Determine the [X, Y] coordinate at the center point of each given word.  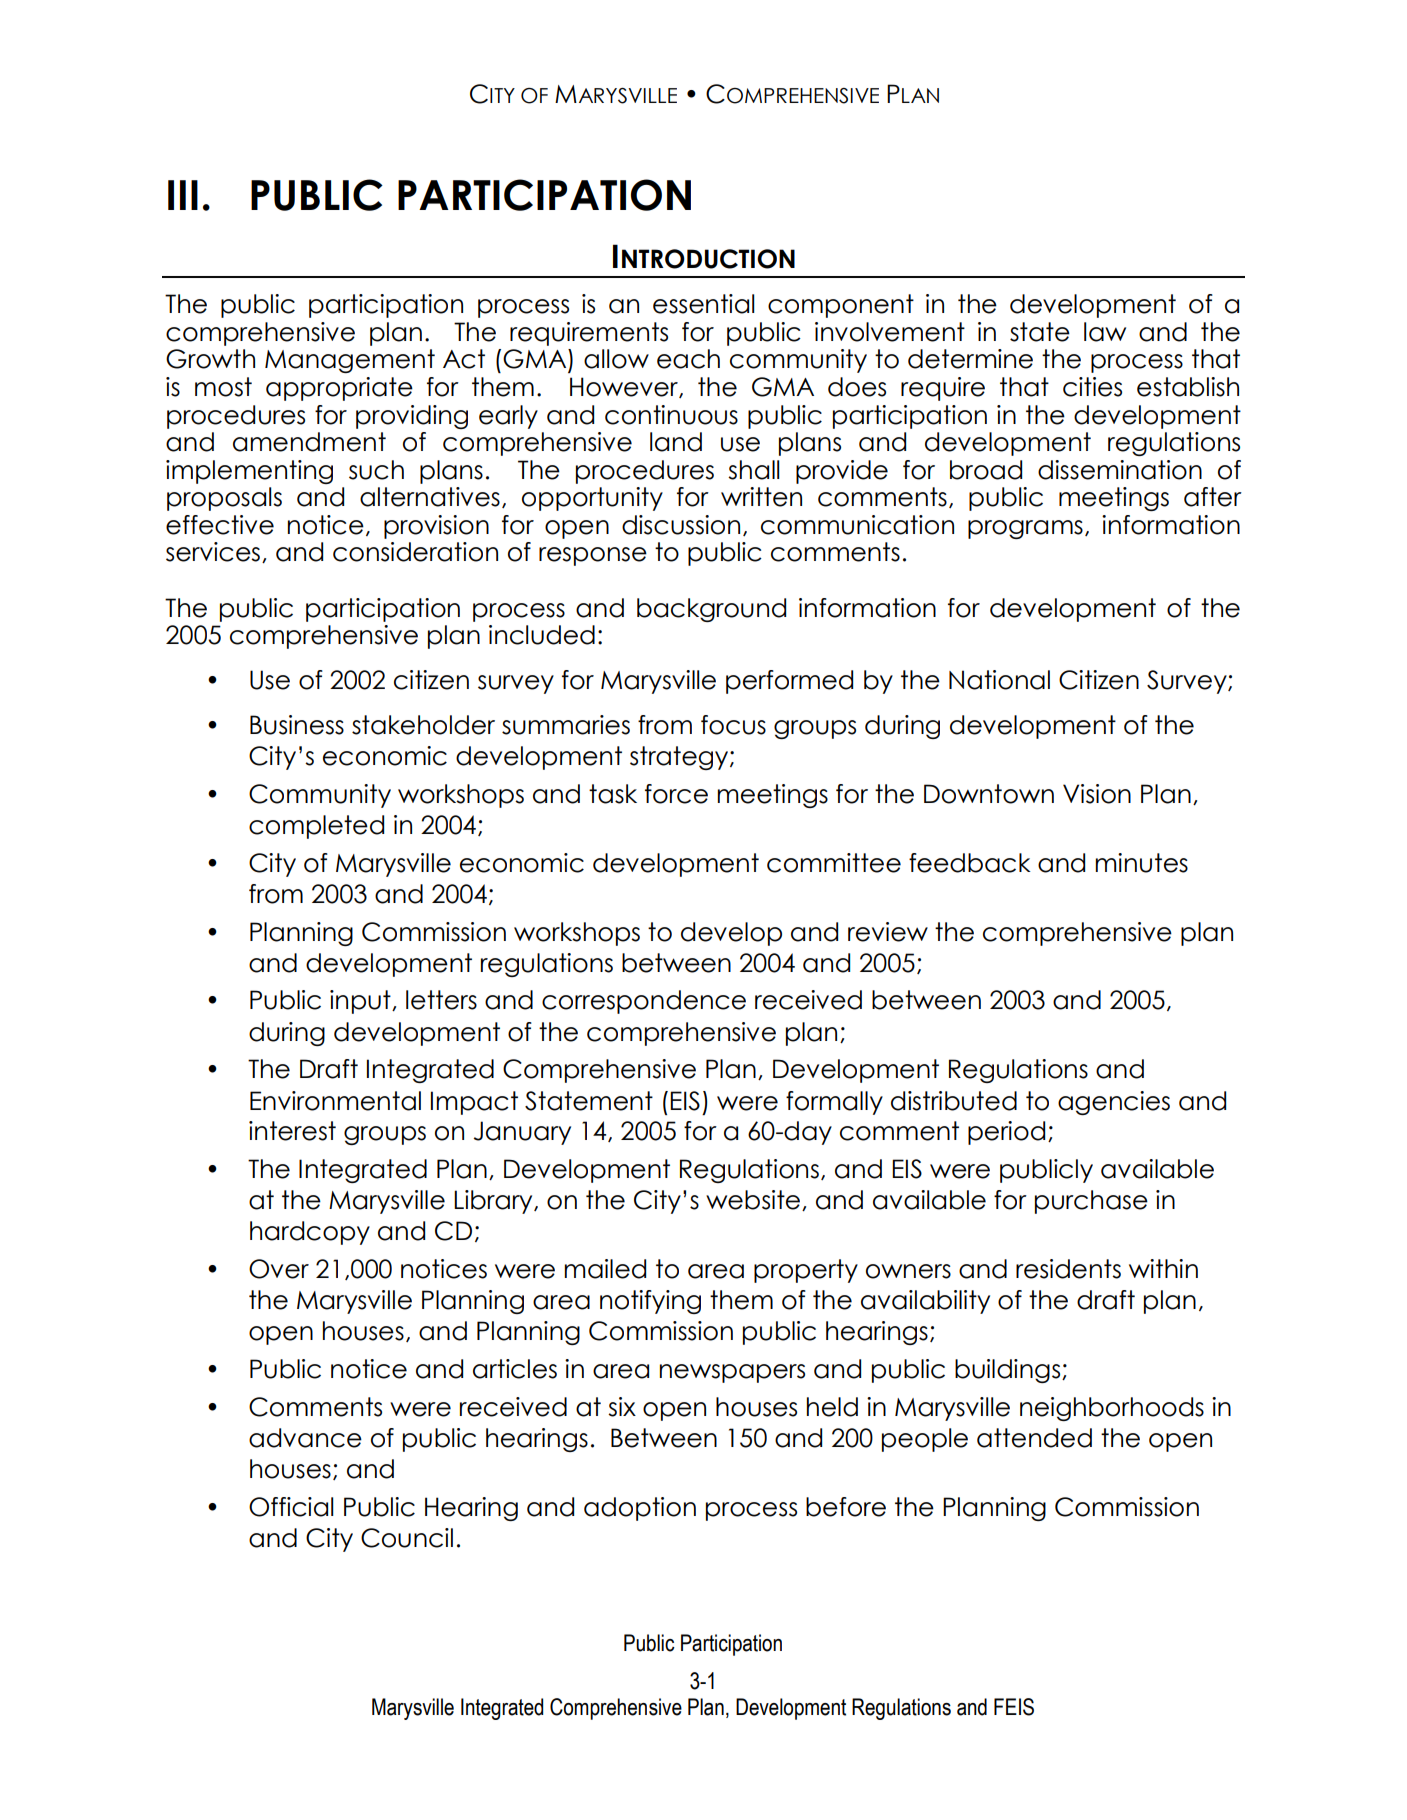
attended [1034, 1438]
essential [703, 304]
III [183, 195]
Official [291, 1507]
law [1105, 332]
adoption [640, 1509]
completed [316, 827]
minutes [1141, 863]
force [676, 794]
